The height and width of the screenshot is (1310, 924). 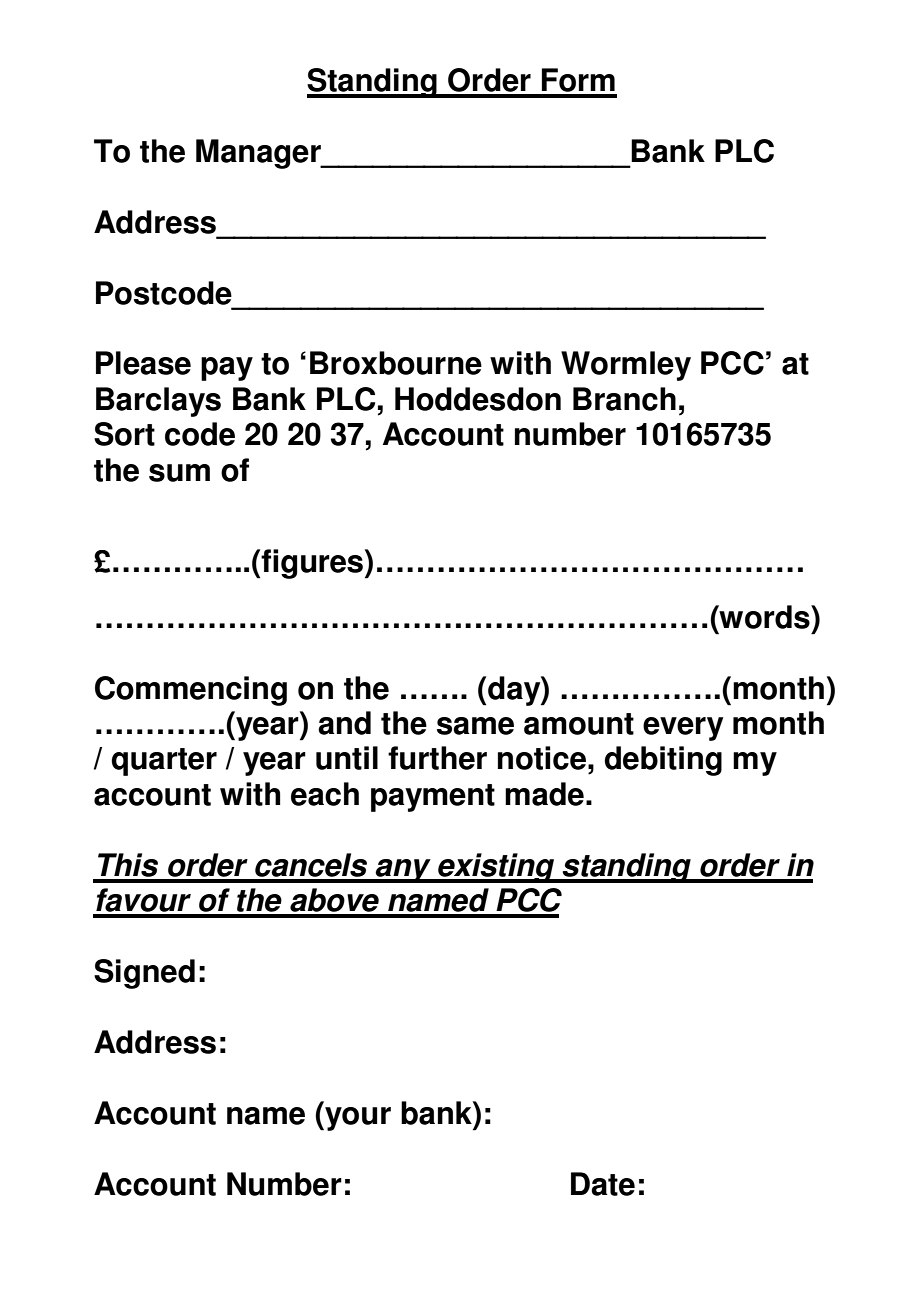 What do you see at coordinates (158, 402) in the screenshot?
I see `Barclays` at bounding box center [158, 402].
